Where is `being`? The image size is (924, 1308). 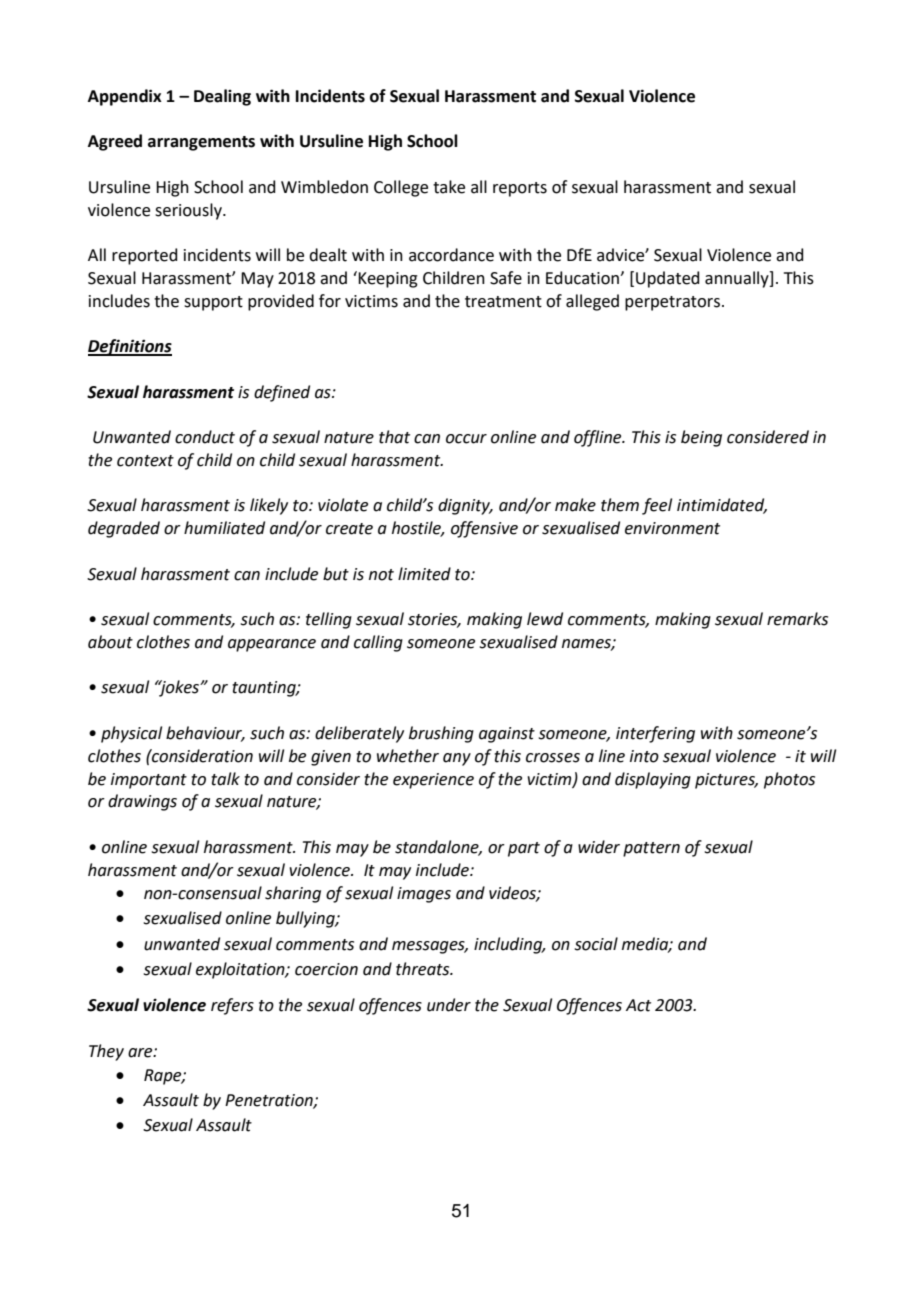
being is located at coordinates (701, 438).
